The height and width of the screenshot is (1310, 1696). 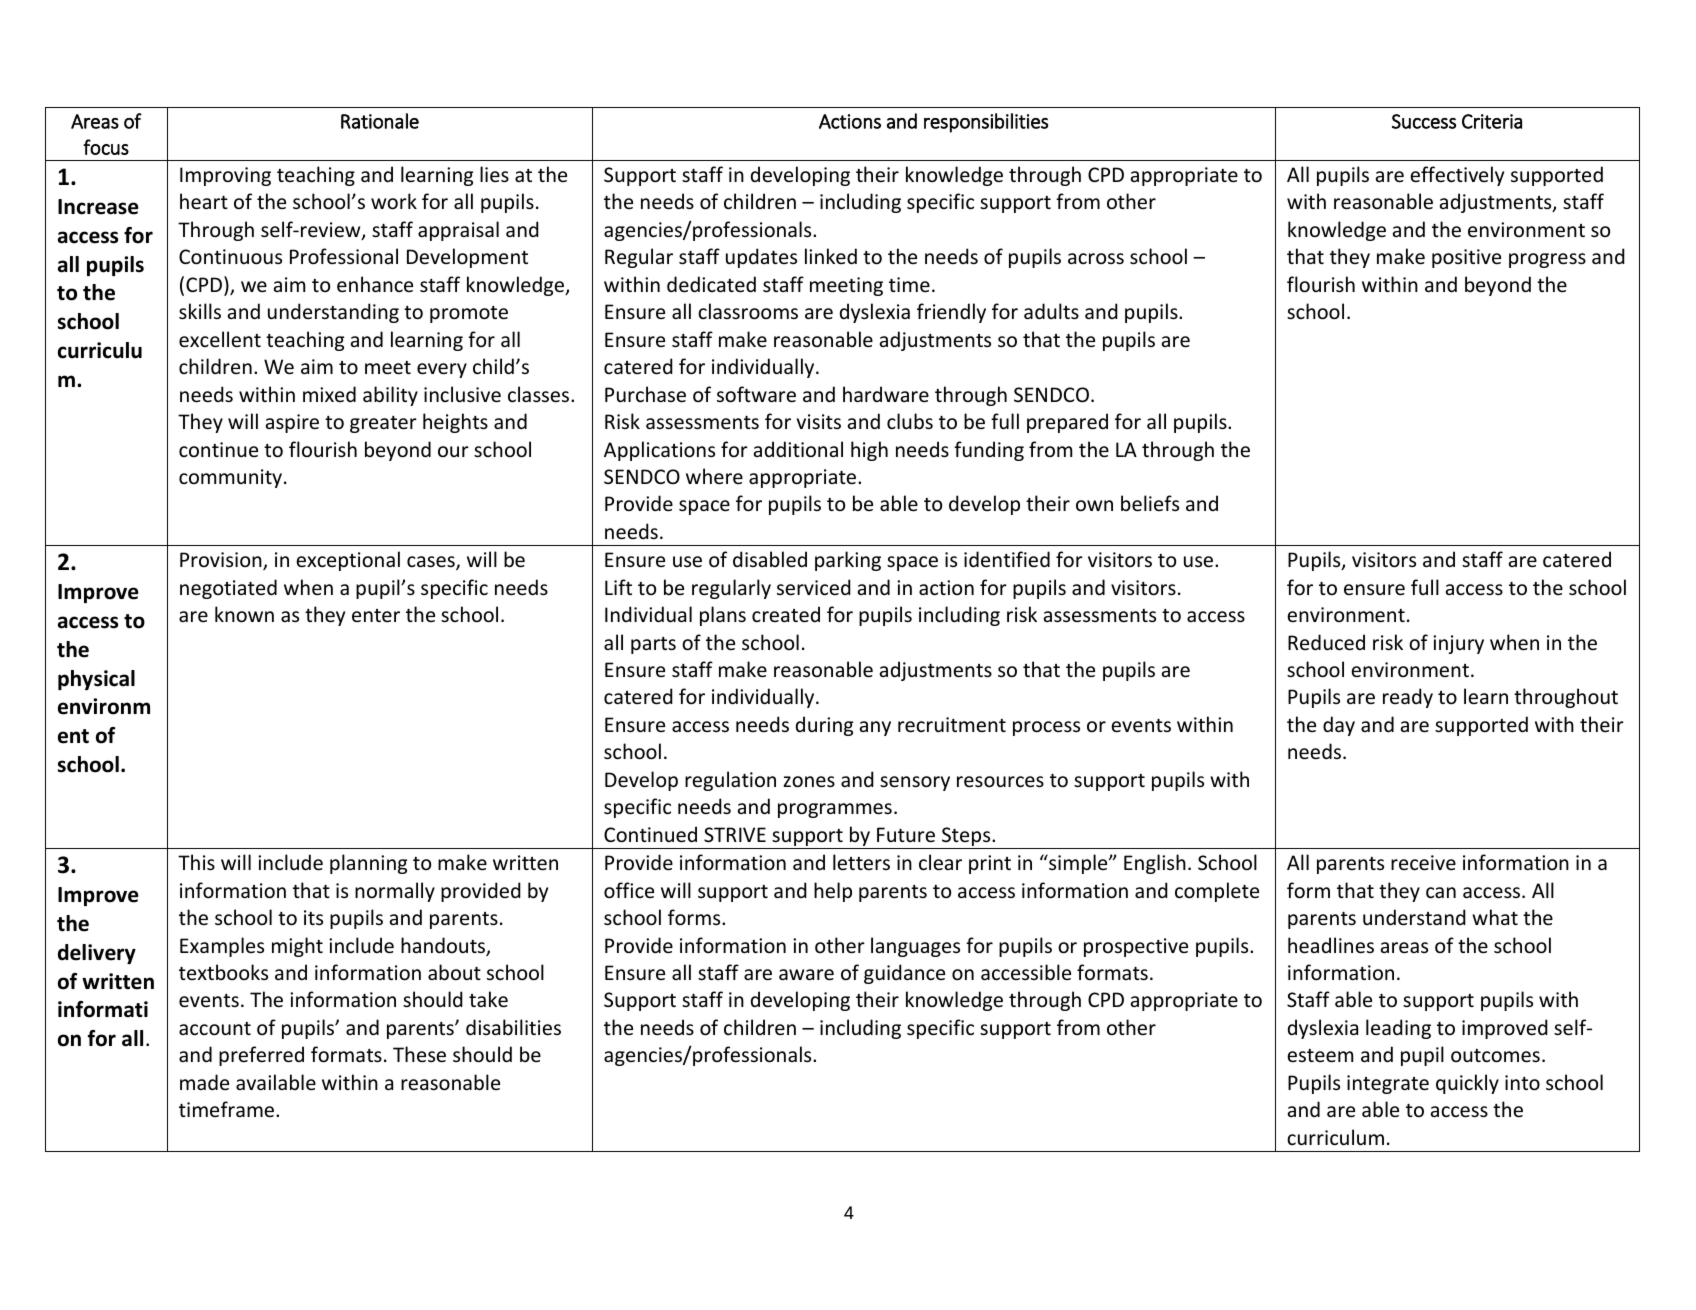 I want to click on Success, so click(x=1424, y=121).
